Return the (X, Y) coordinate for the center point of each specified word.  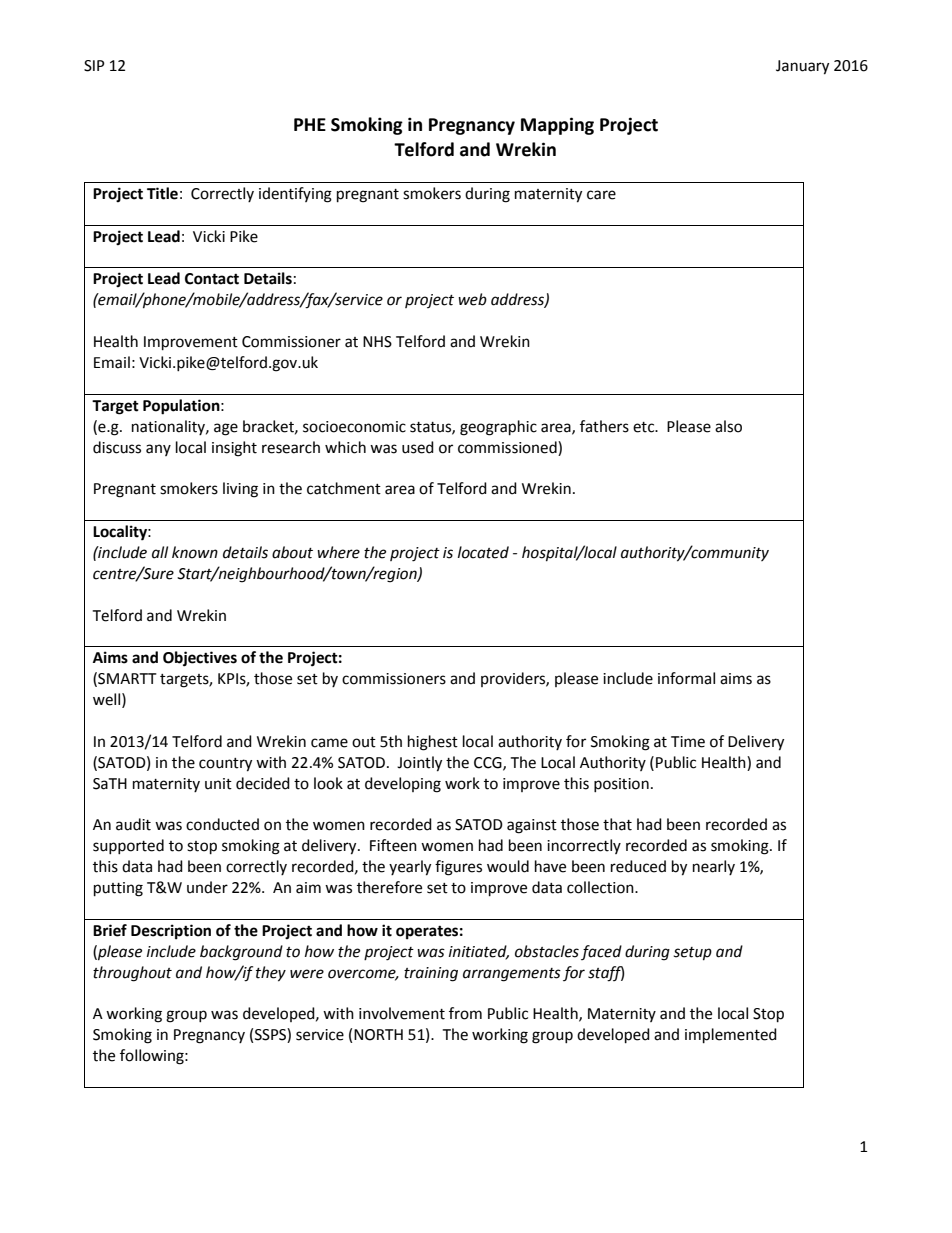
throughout (132, 974)
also (728, 426)
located (483, 552)
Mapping (557, 126)
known (195, 552)
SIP (94, 66)
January (802, 67)
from (465, 1013)
